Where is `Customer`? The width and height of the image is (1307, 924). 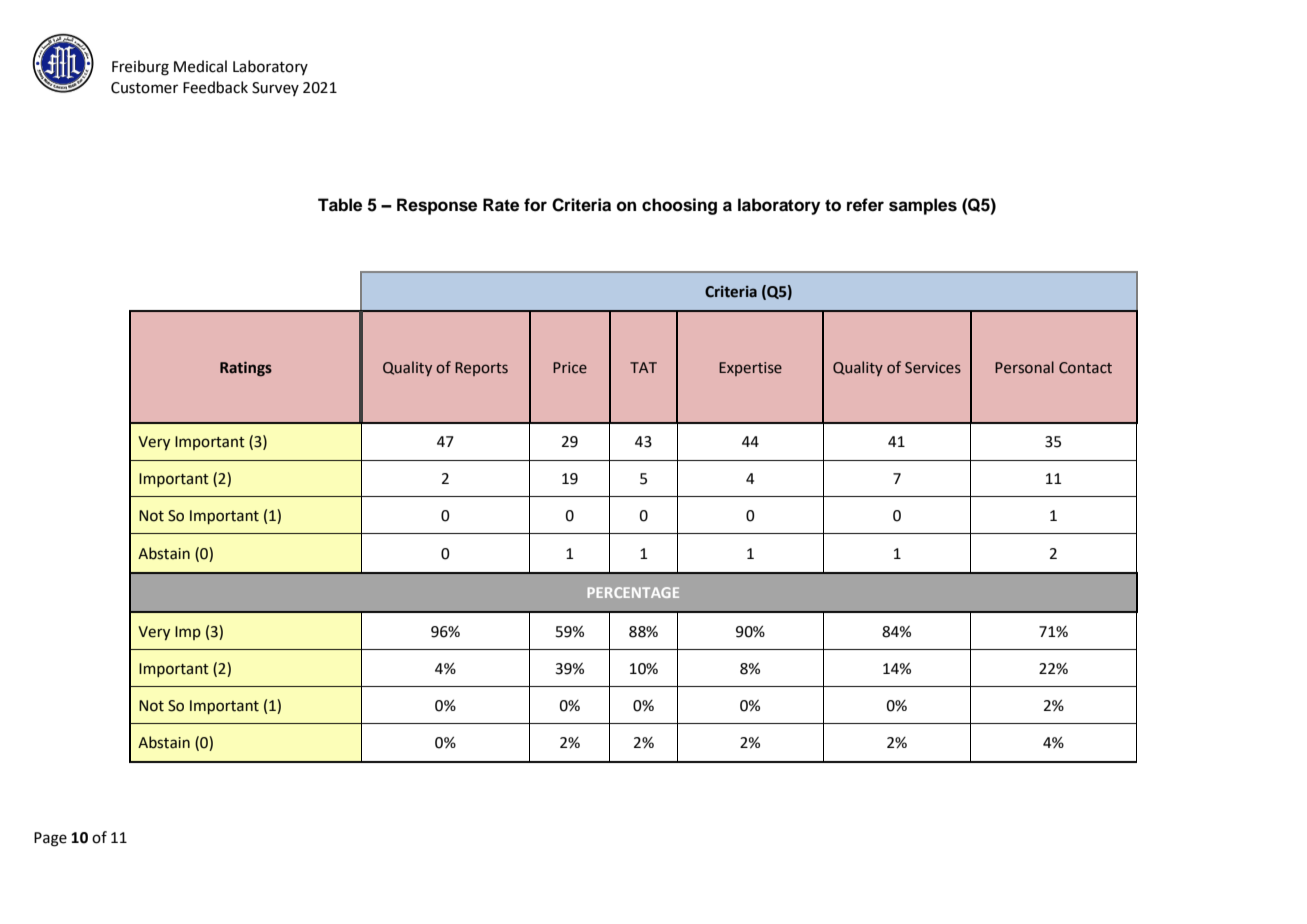 Customer is located at coordinates (144, 88).
